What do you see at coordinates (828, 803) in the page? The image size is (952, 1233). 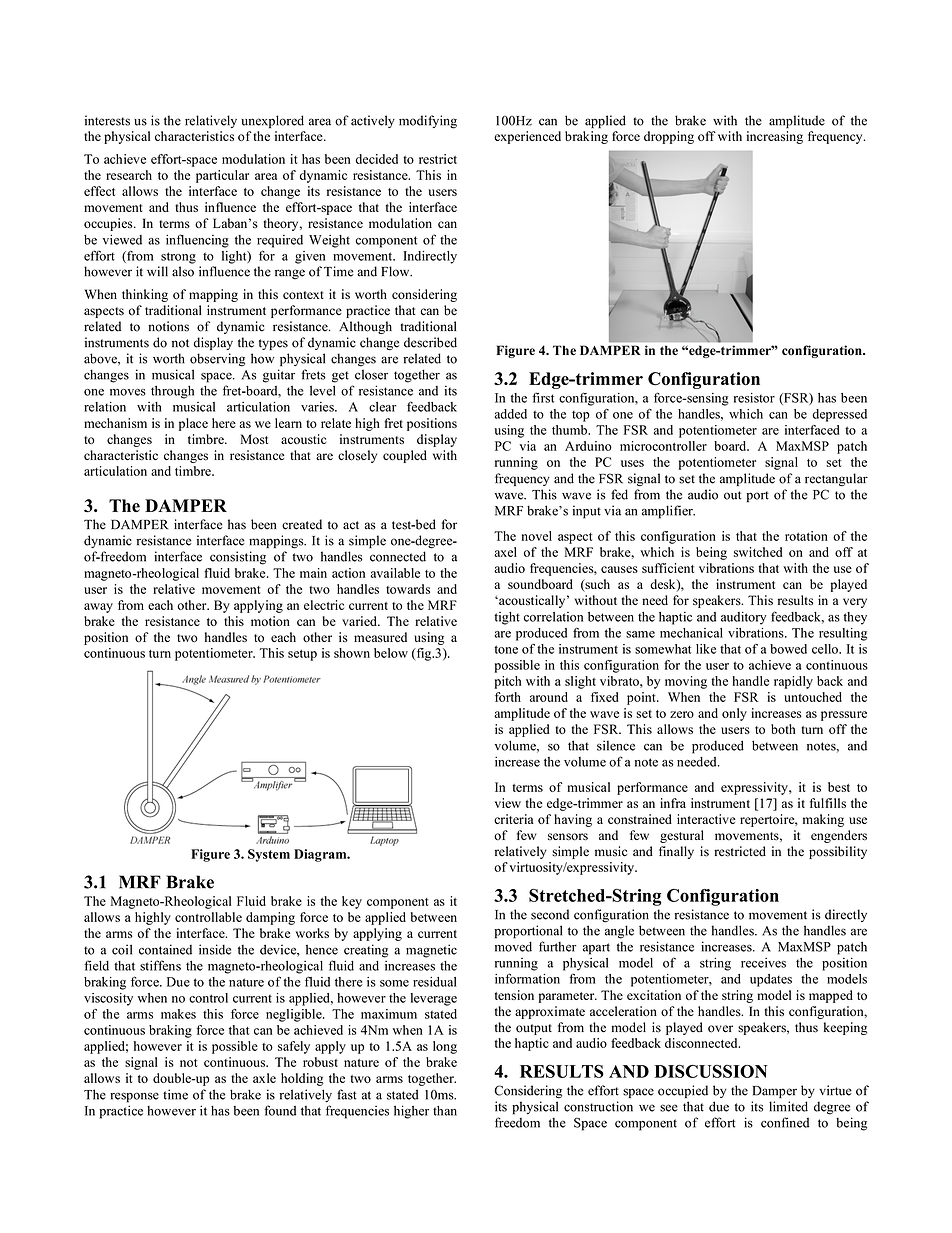 I see `fulfills` at bounding box center [828, 803].
